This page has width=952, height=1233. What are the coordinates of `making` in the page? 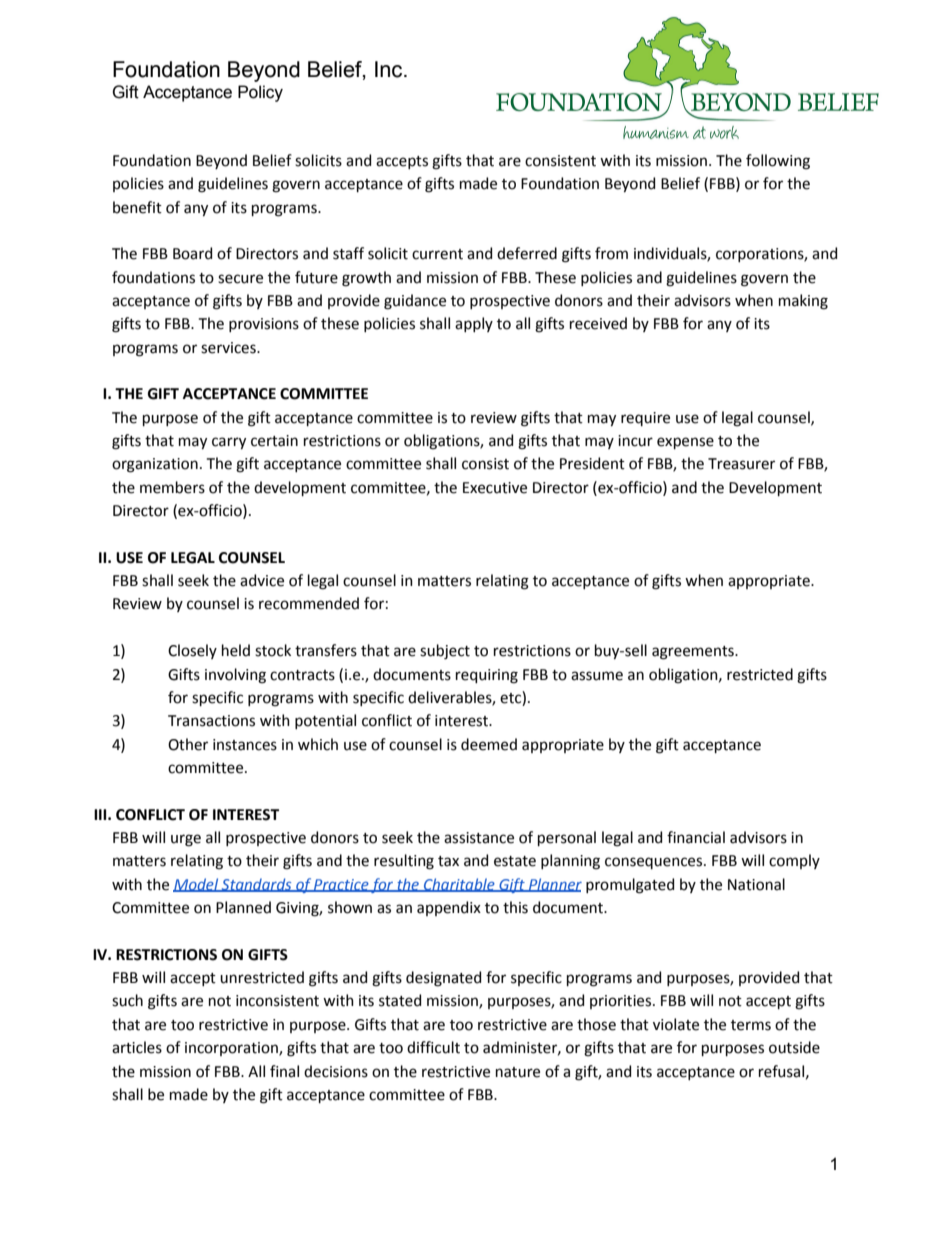 It's located at (803, 302).
